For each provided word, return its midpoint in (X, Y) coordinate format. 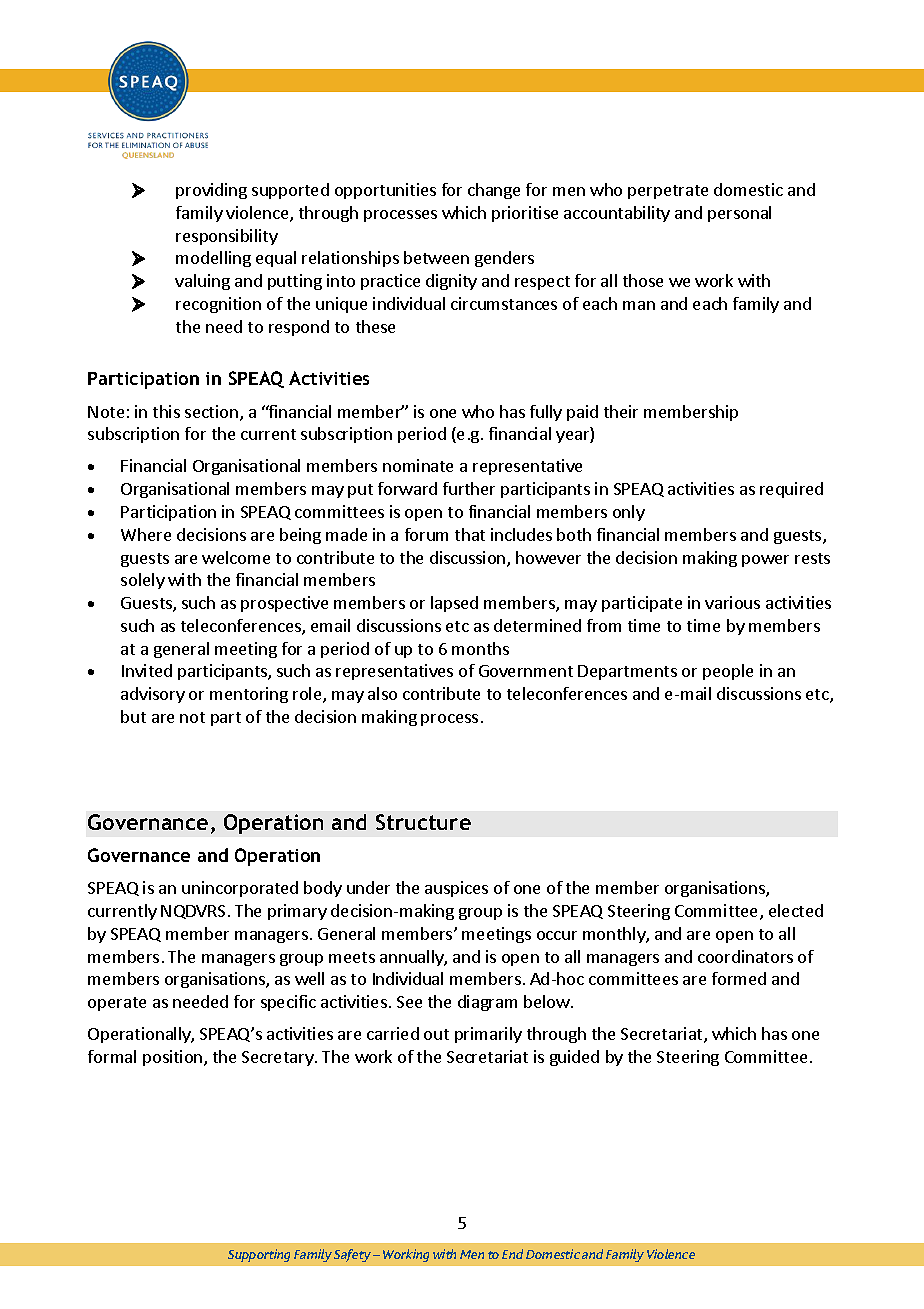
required (791, 490)
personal (739, 214)
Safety (352, 1255)
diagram (487, 1003)
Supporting (259, 1255)
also (382, 693)
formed (739, 978)
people (728, 672)
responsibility (227, 237)
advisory (153, 695)
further (469, 488)
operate (117, 1004)
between (436, 257)
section (211, 411)
